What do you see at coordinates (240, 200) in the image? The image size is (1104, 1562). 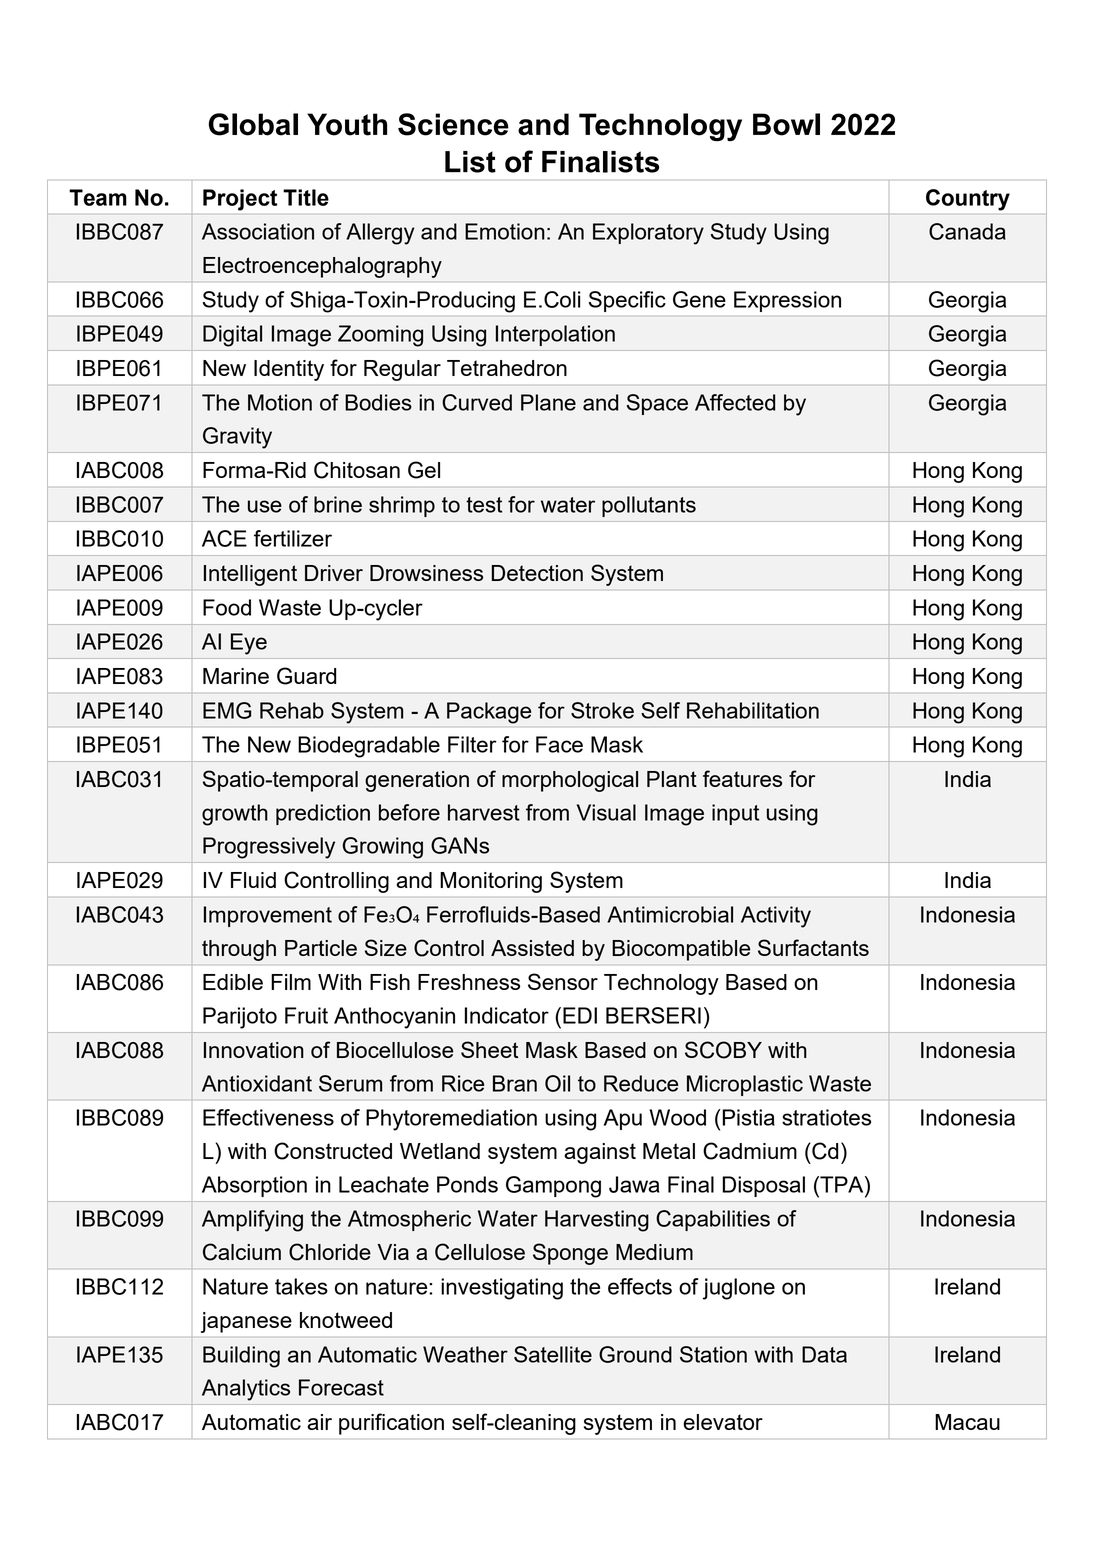 I see `Project` at bounding box center [240, 200].
